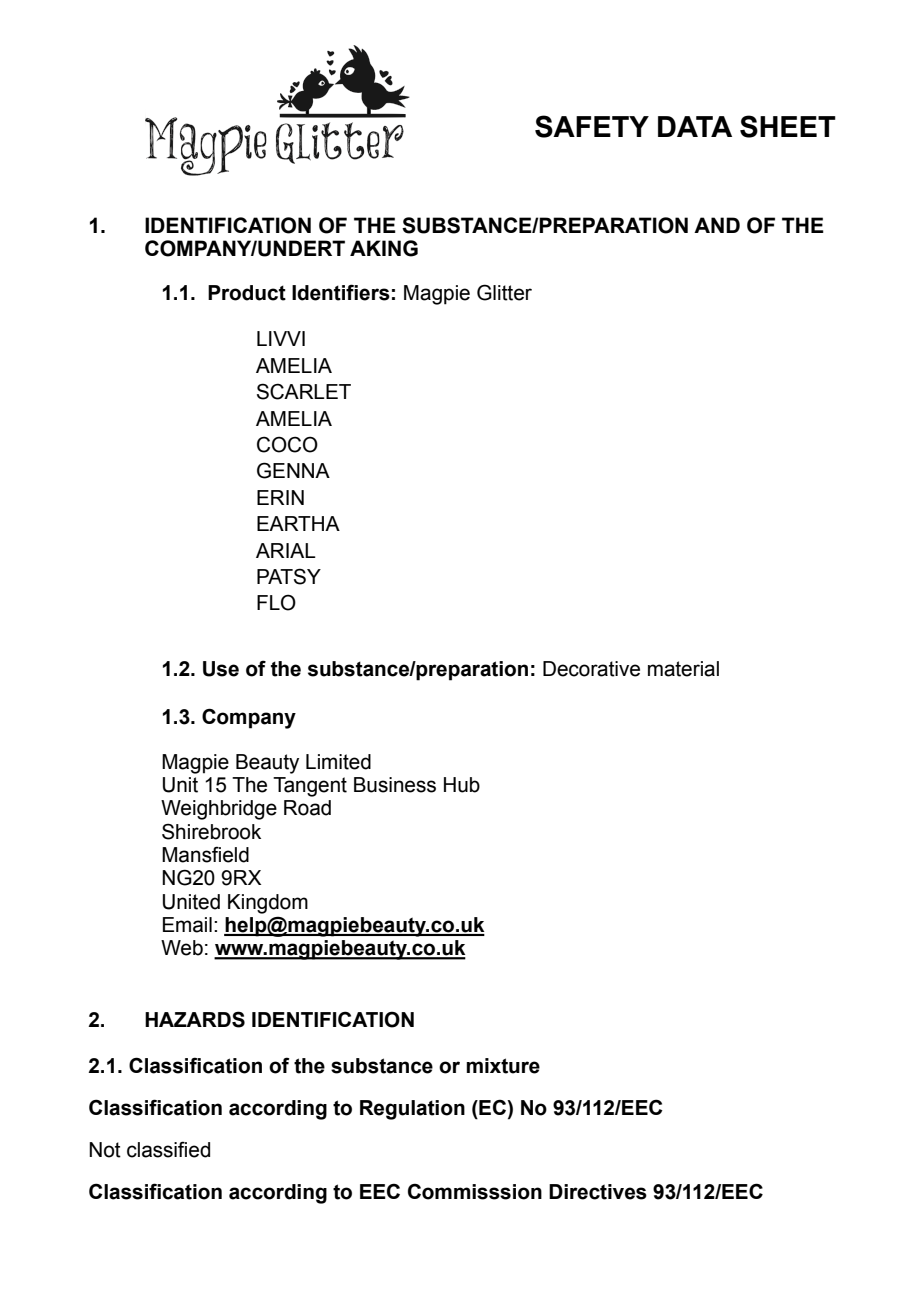  I want to click on mixture, so click(503, 1066).
